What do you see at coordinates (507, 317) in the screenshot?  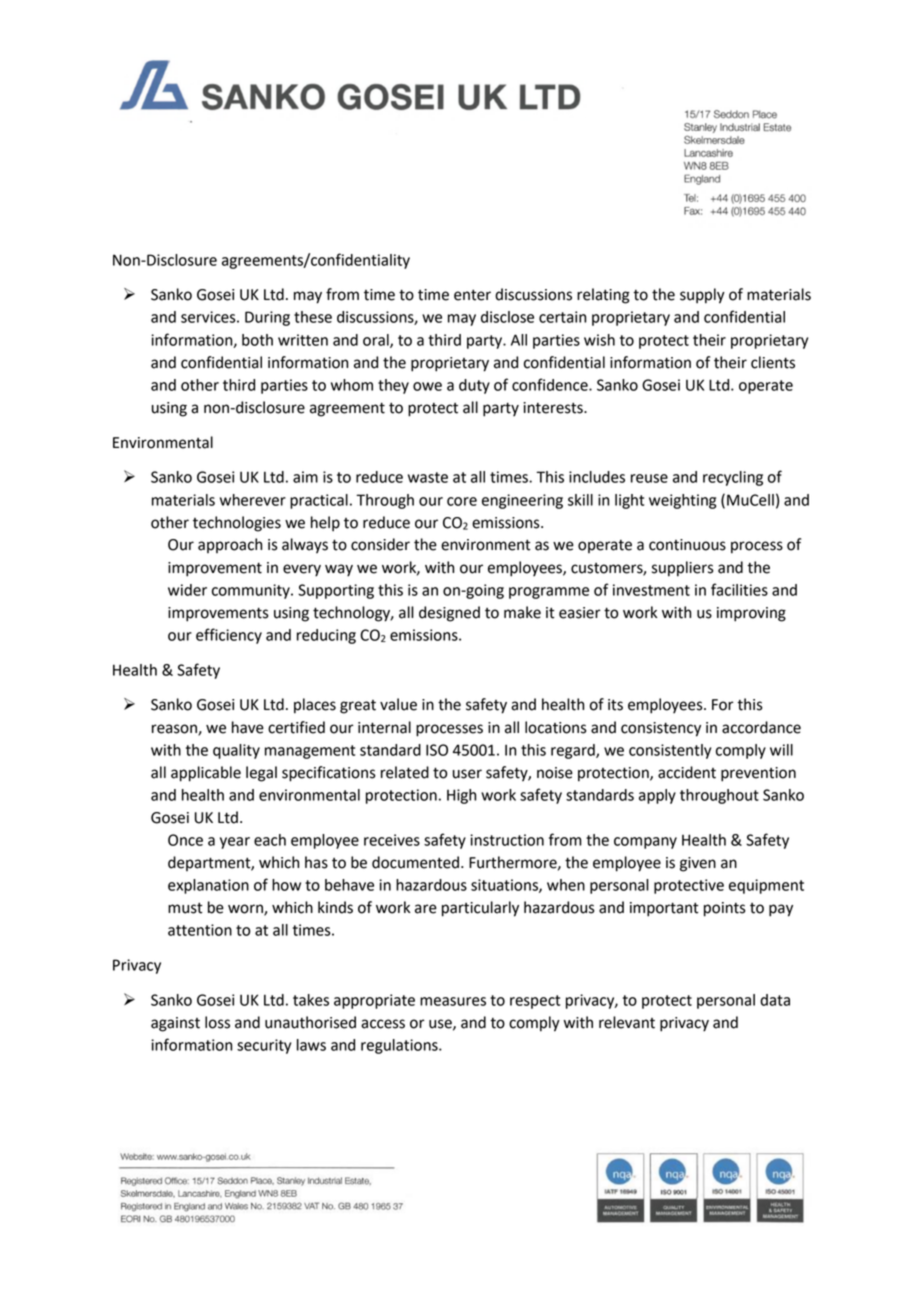 I see `disclose` at bounding box center [507, 317].
